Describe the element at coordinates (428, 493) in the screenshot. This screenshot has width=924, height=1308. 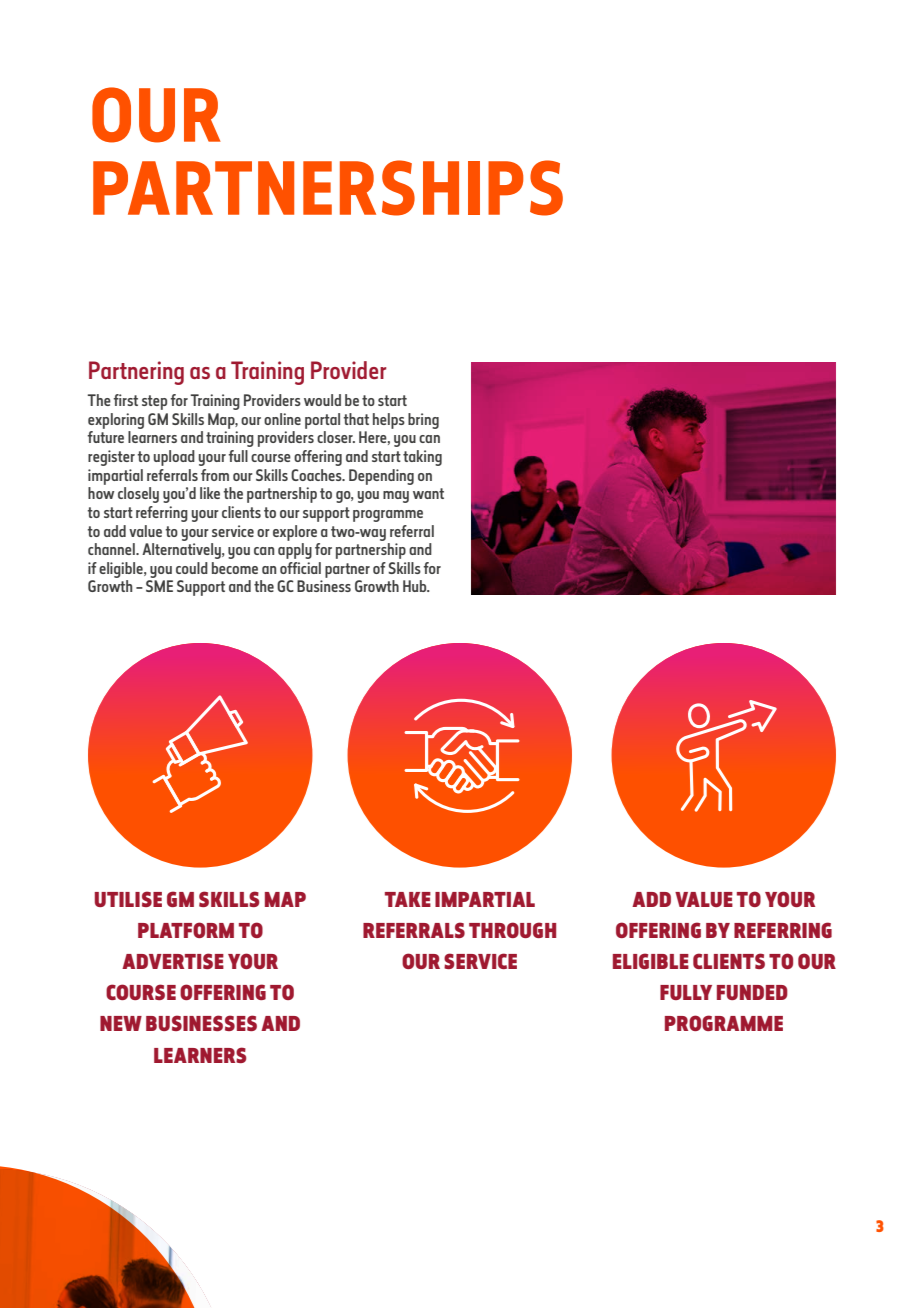
I see `want` at that location.
